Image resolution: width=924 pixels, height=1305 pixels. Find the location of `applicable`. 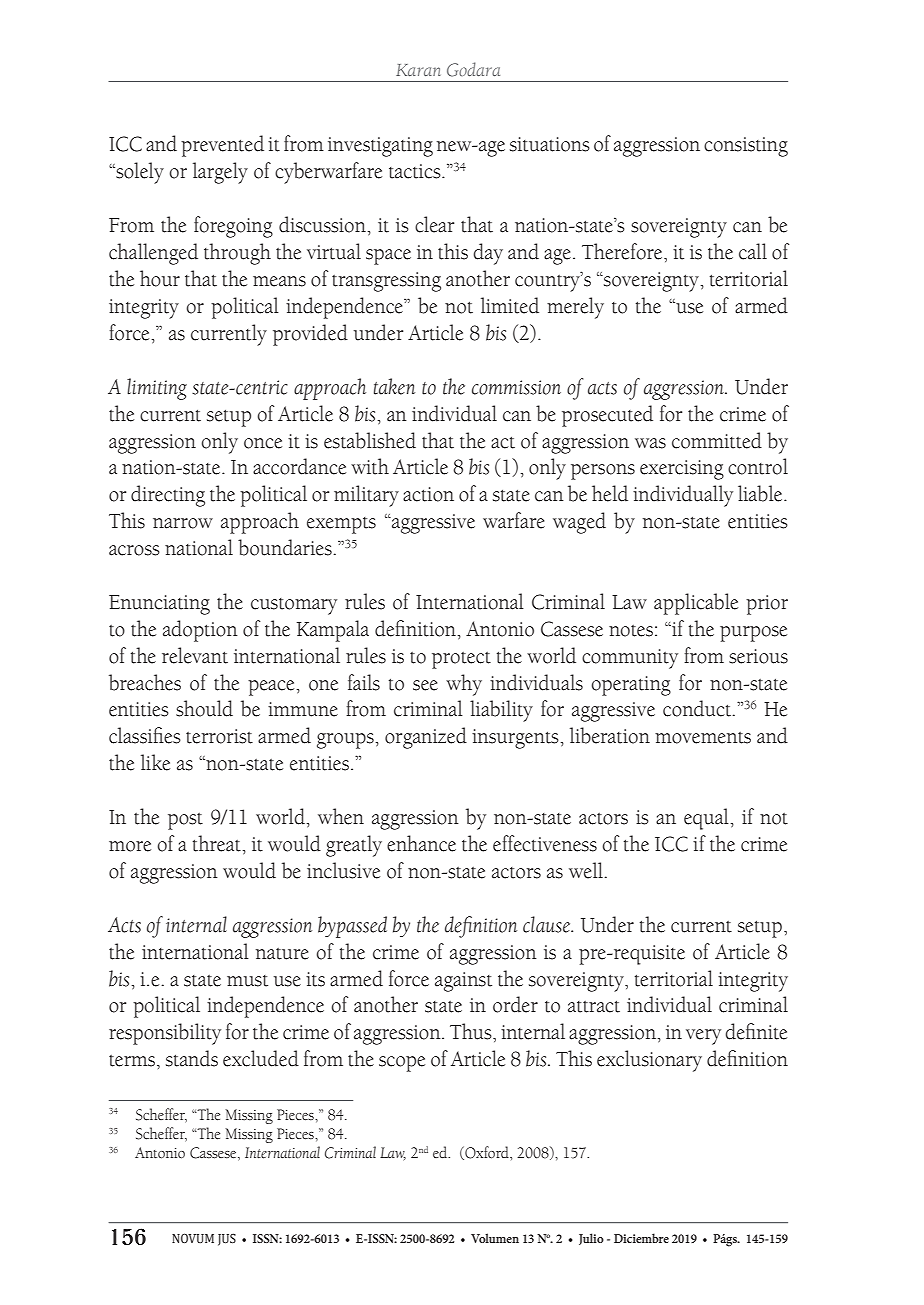

applicable is located at coordinates (696, 604).
